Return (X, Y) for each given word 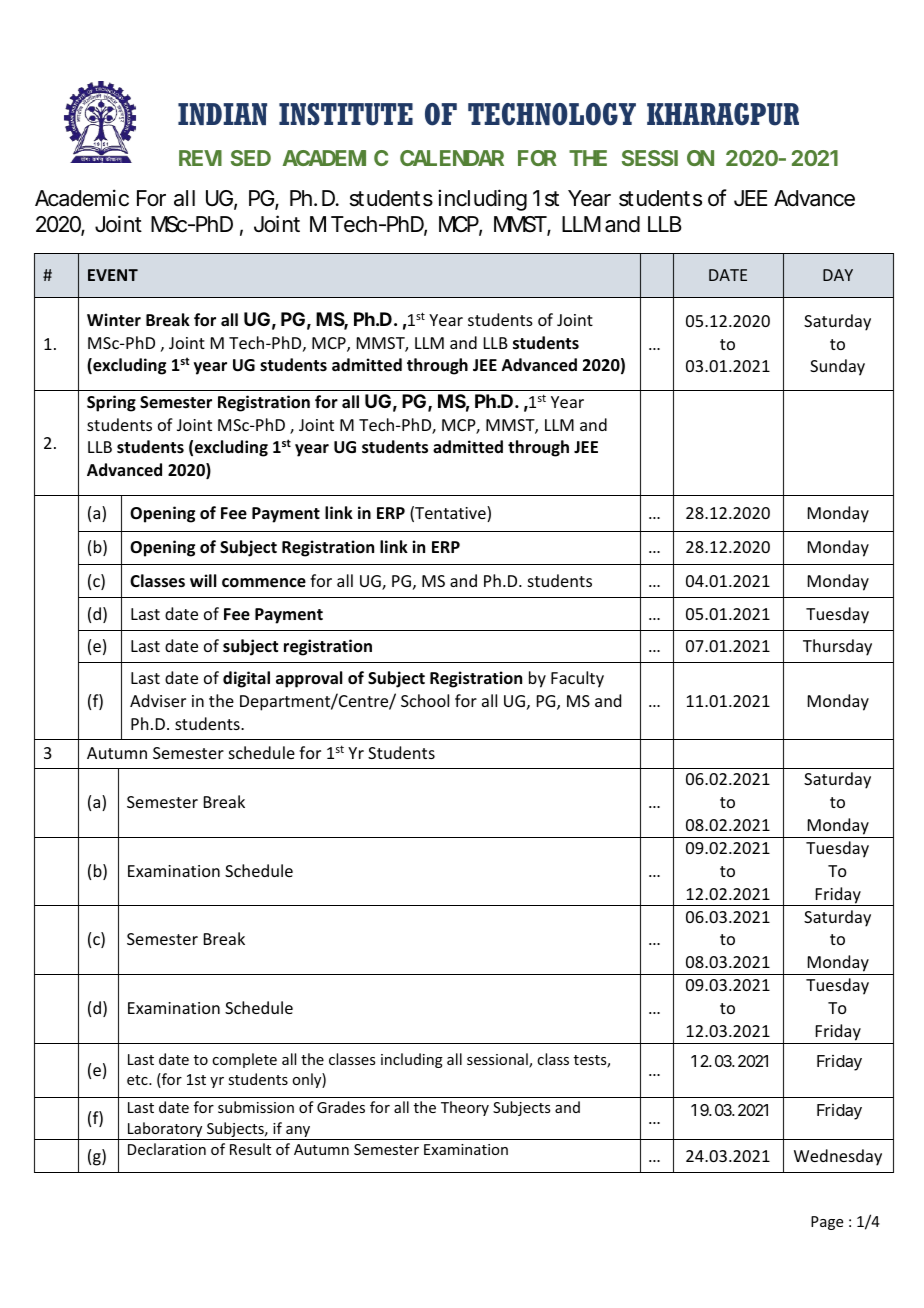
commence (264, 583)
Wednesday (838, 1157)
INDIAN (222, 114)
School (425, 700)
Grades (341, 1107)
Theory (465, 1108)
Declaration (167, 1149)
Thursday (837, 647)
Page (827, 1223)
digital (246, 679)
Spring (111, 403)
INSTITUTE (346, 114)
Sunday (837, 367)
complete (244, 1060)
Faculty (577, 679)
